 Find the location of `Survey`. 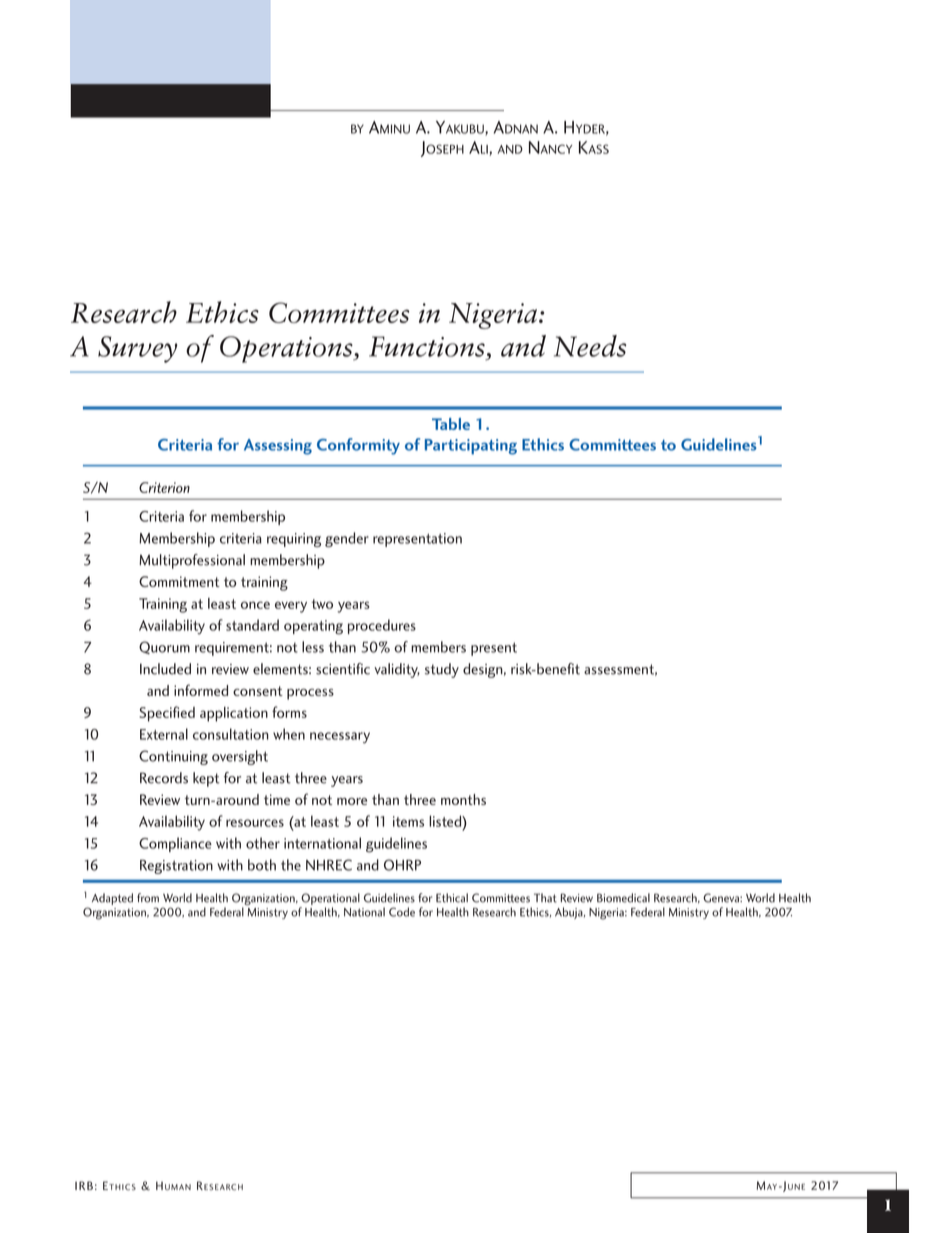

Survey is located at coordinates (137, 349).
